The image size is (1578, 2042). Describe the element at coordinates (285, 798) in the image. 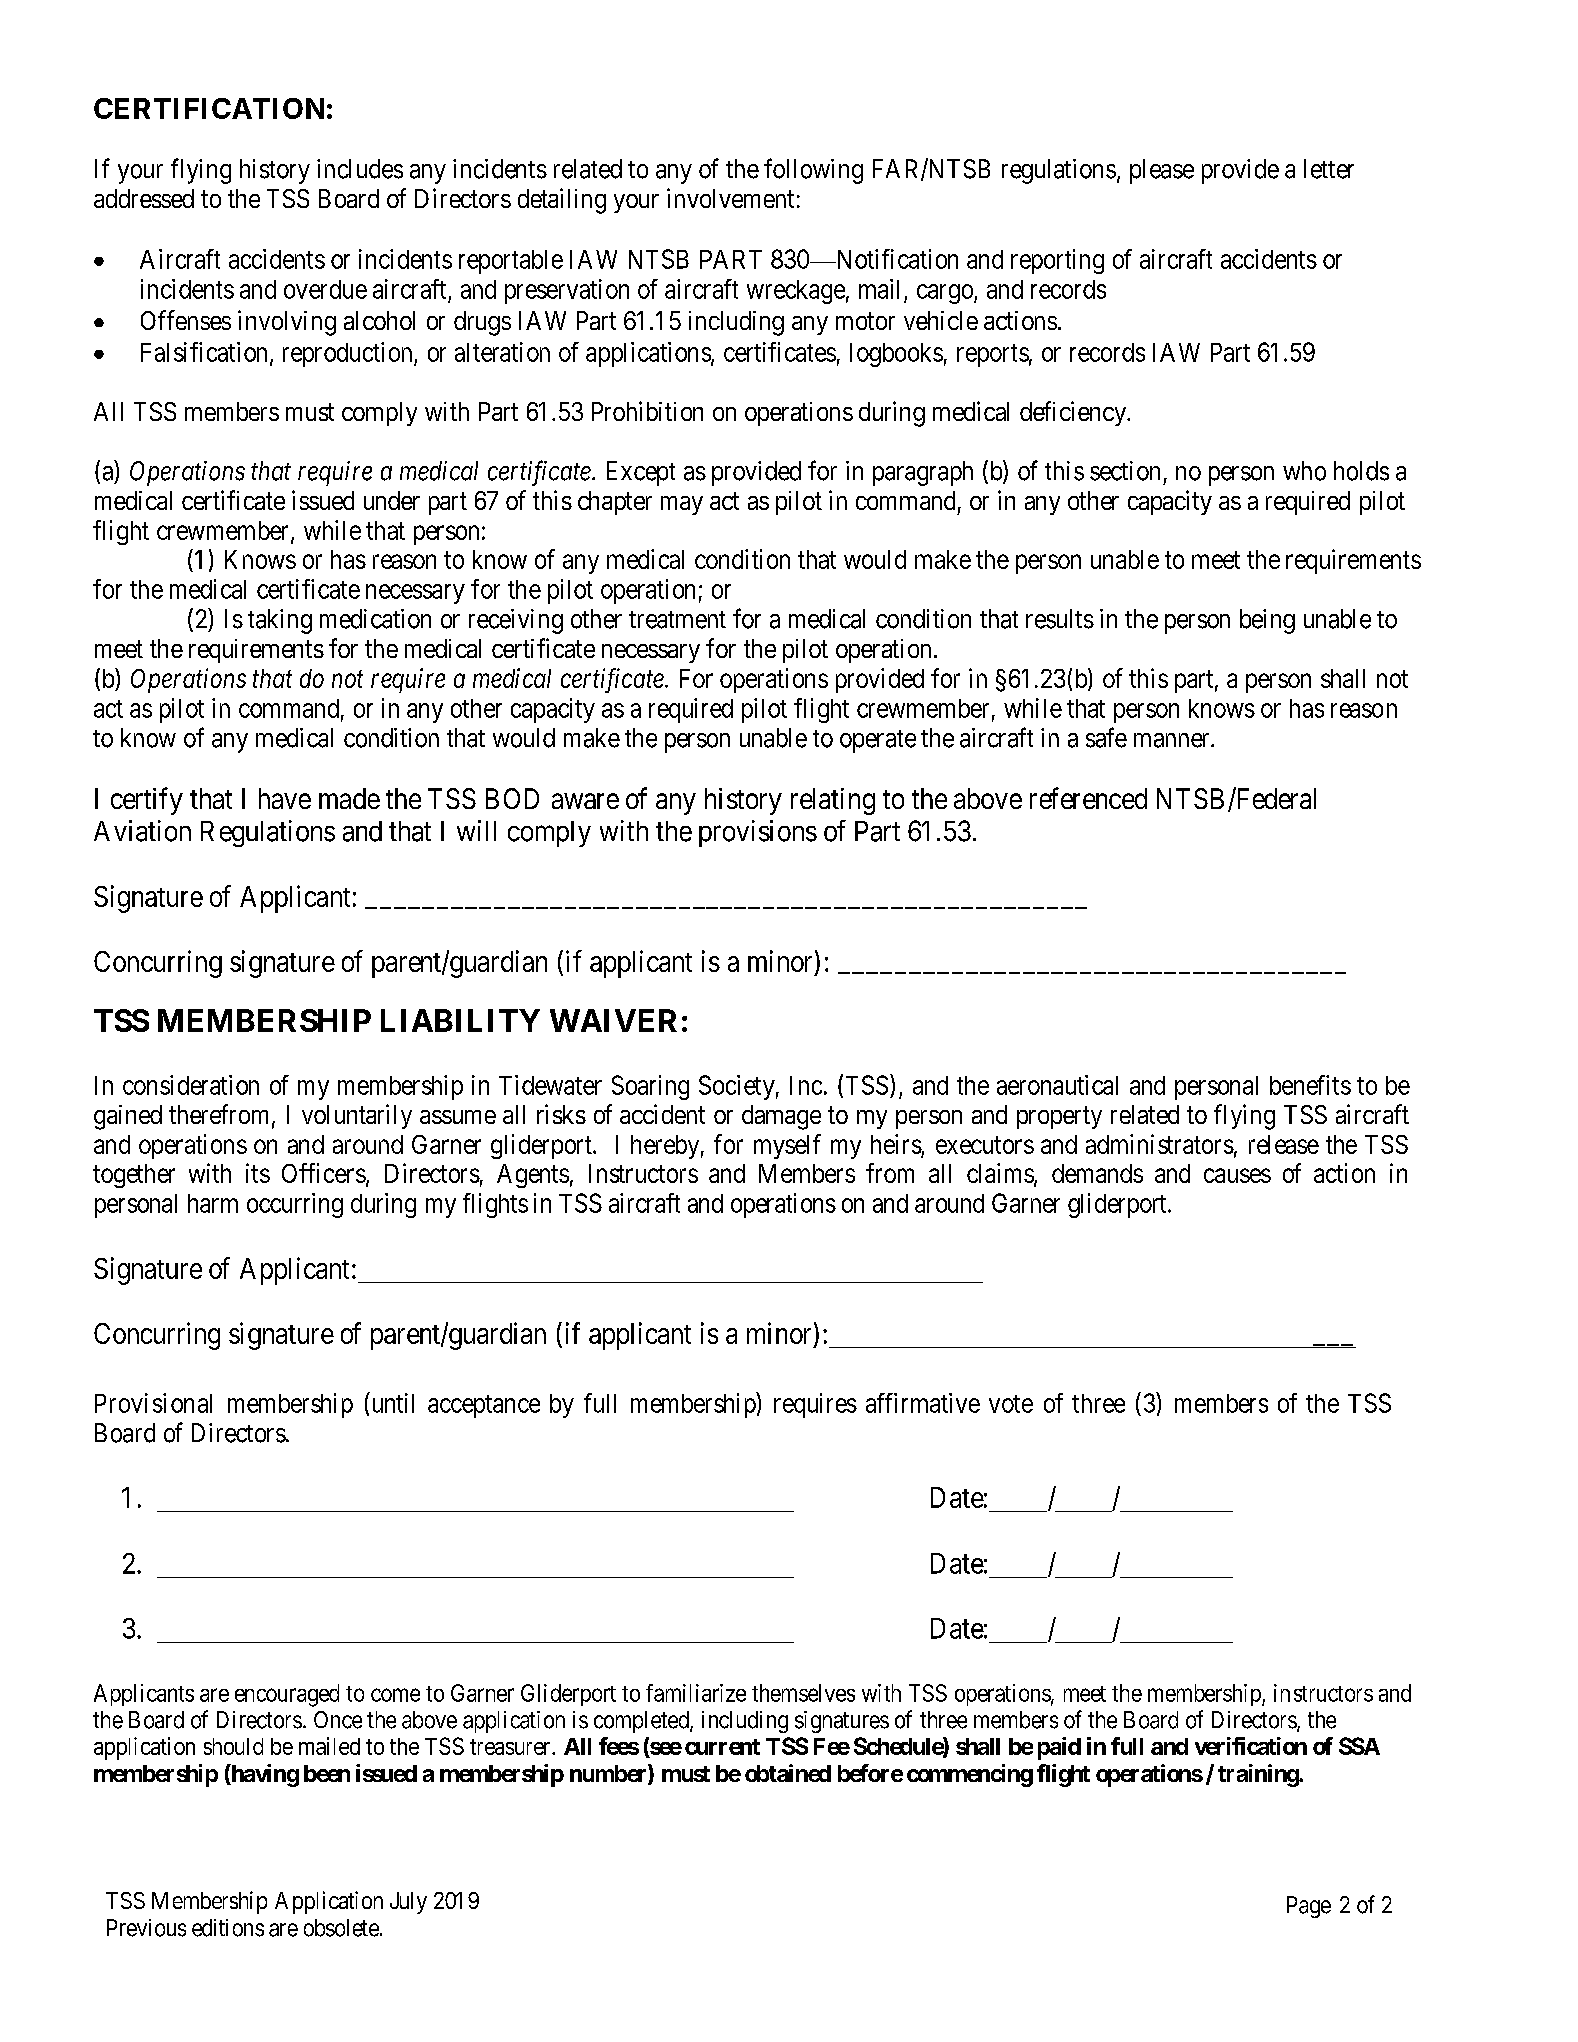

I see `have` at that location.
